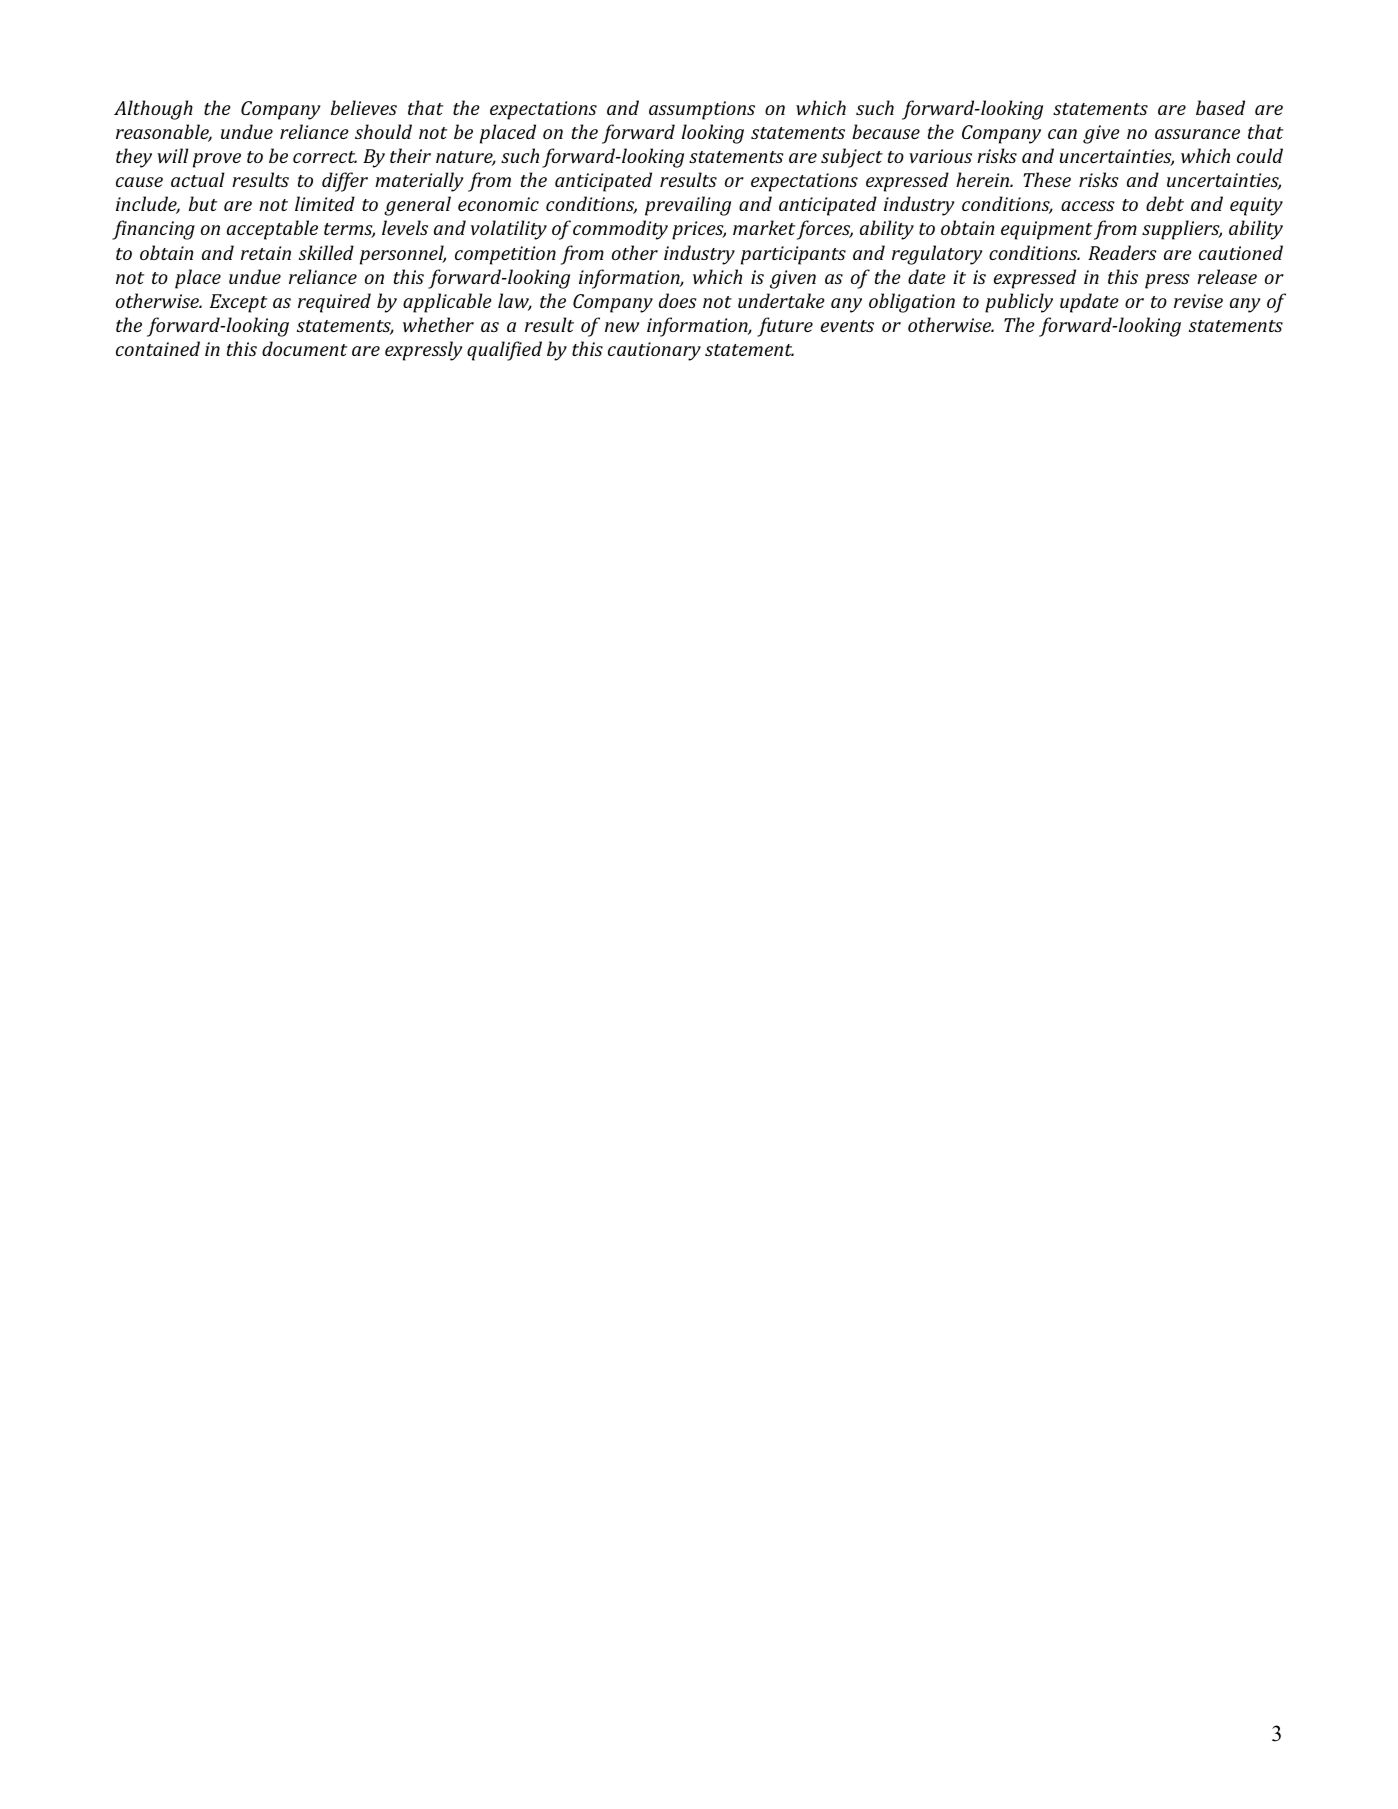  I want to click on document, so click(304, 348).
